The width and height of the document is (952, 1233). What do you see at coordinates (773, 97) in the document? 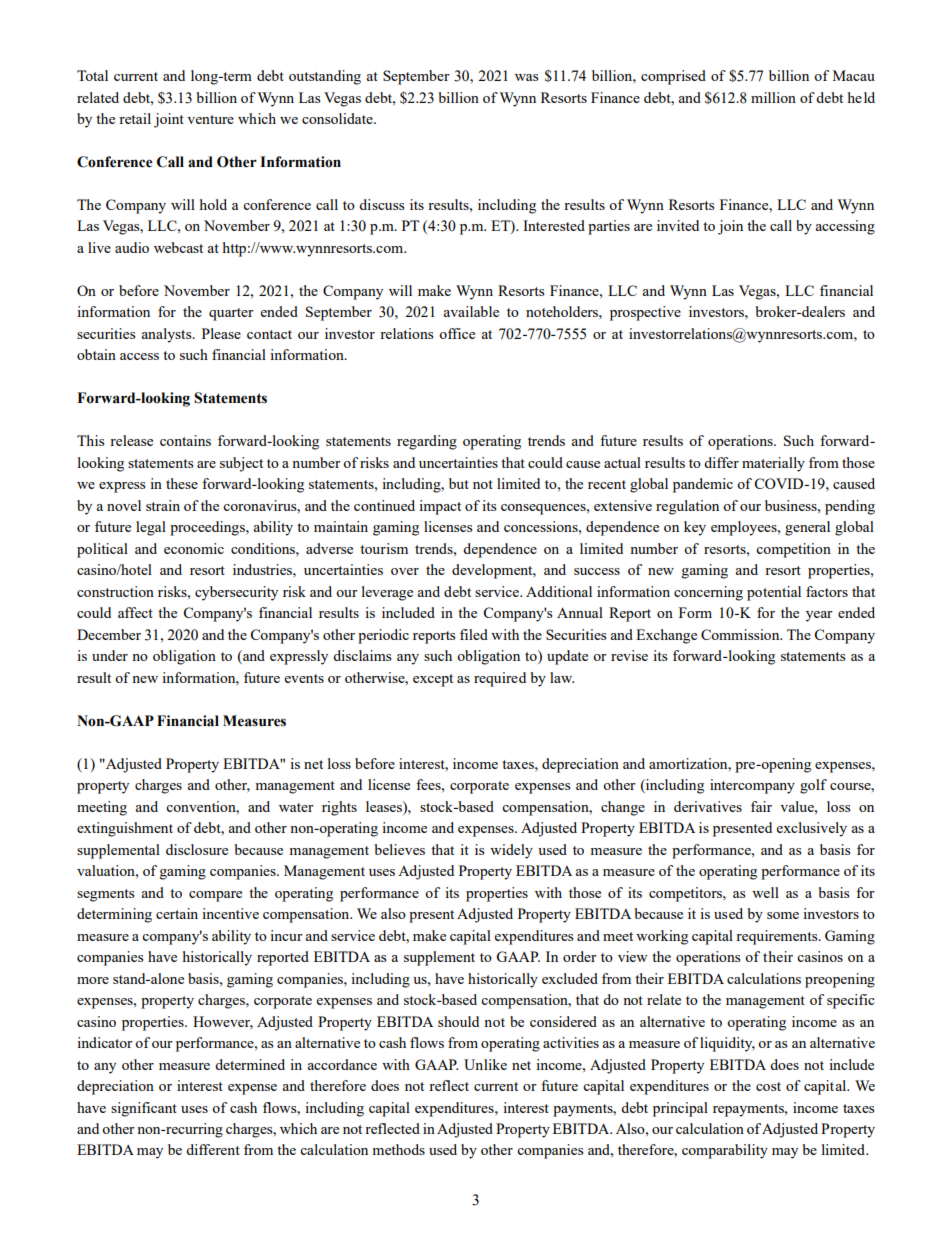
I see `million` at bounding box center [773, 97].
